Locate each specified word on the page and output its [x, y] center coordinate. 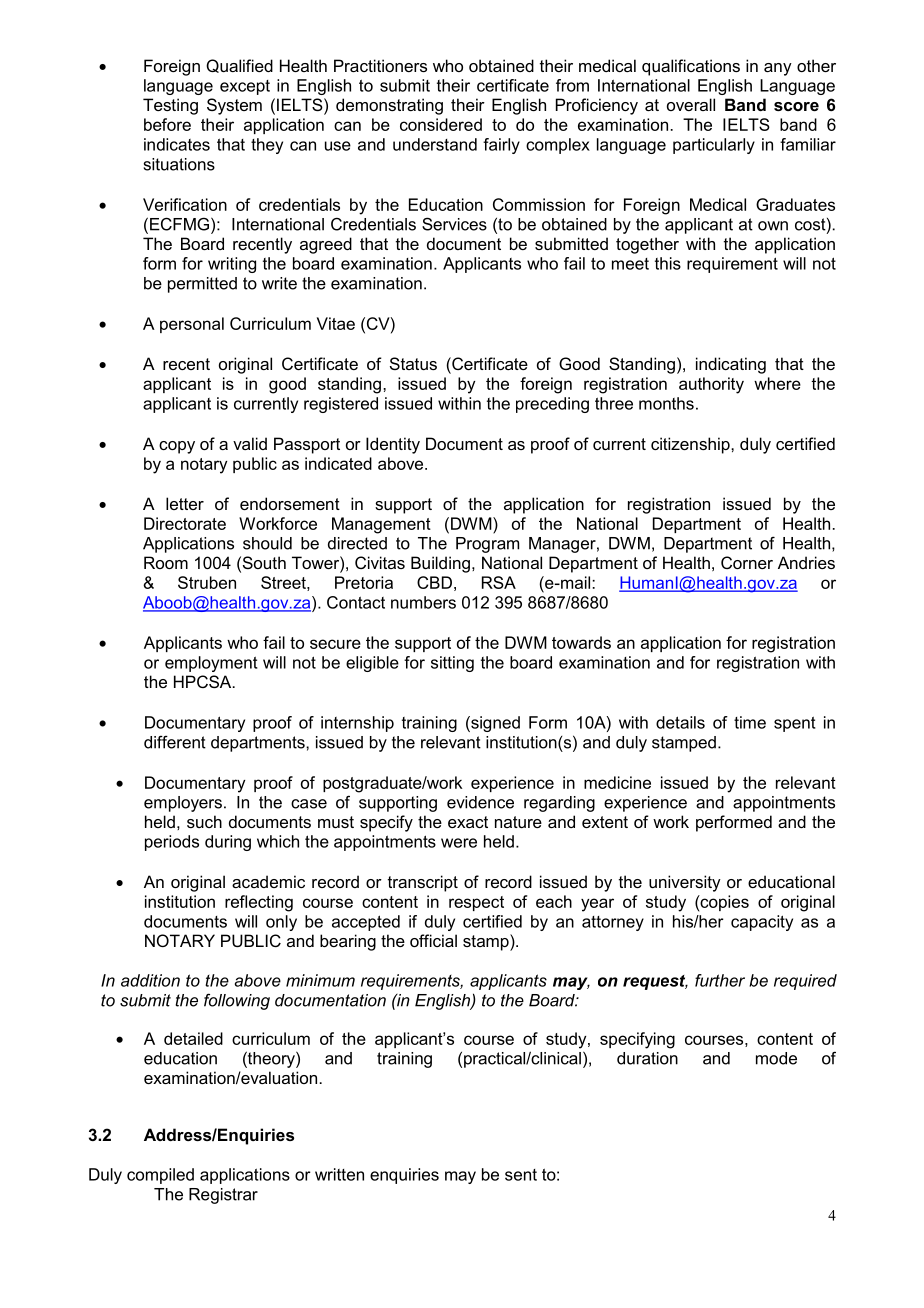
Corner [747, 562]
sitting [452, 664]
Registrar [223, 1196]
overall [691, 104]
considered [441, 124]
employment [211, 664]
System [234, 106]
